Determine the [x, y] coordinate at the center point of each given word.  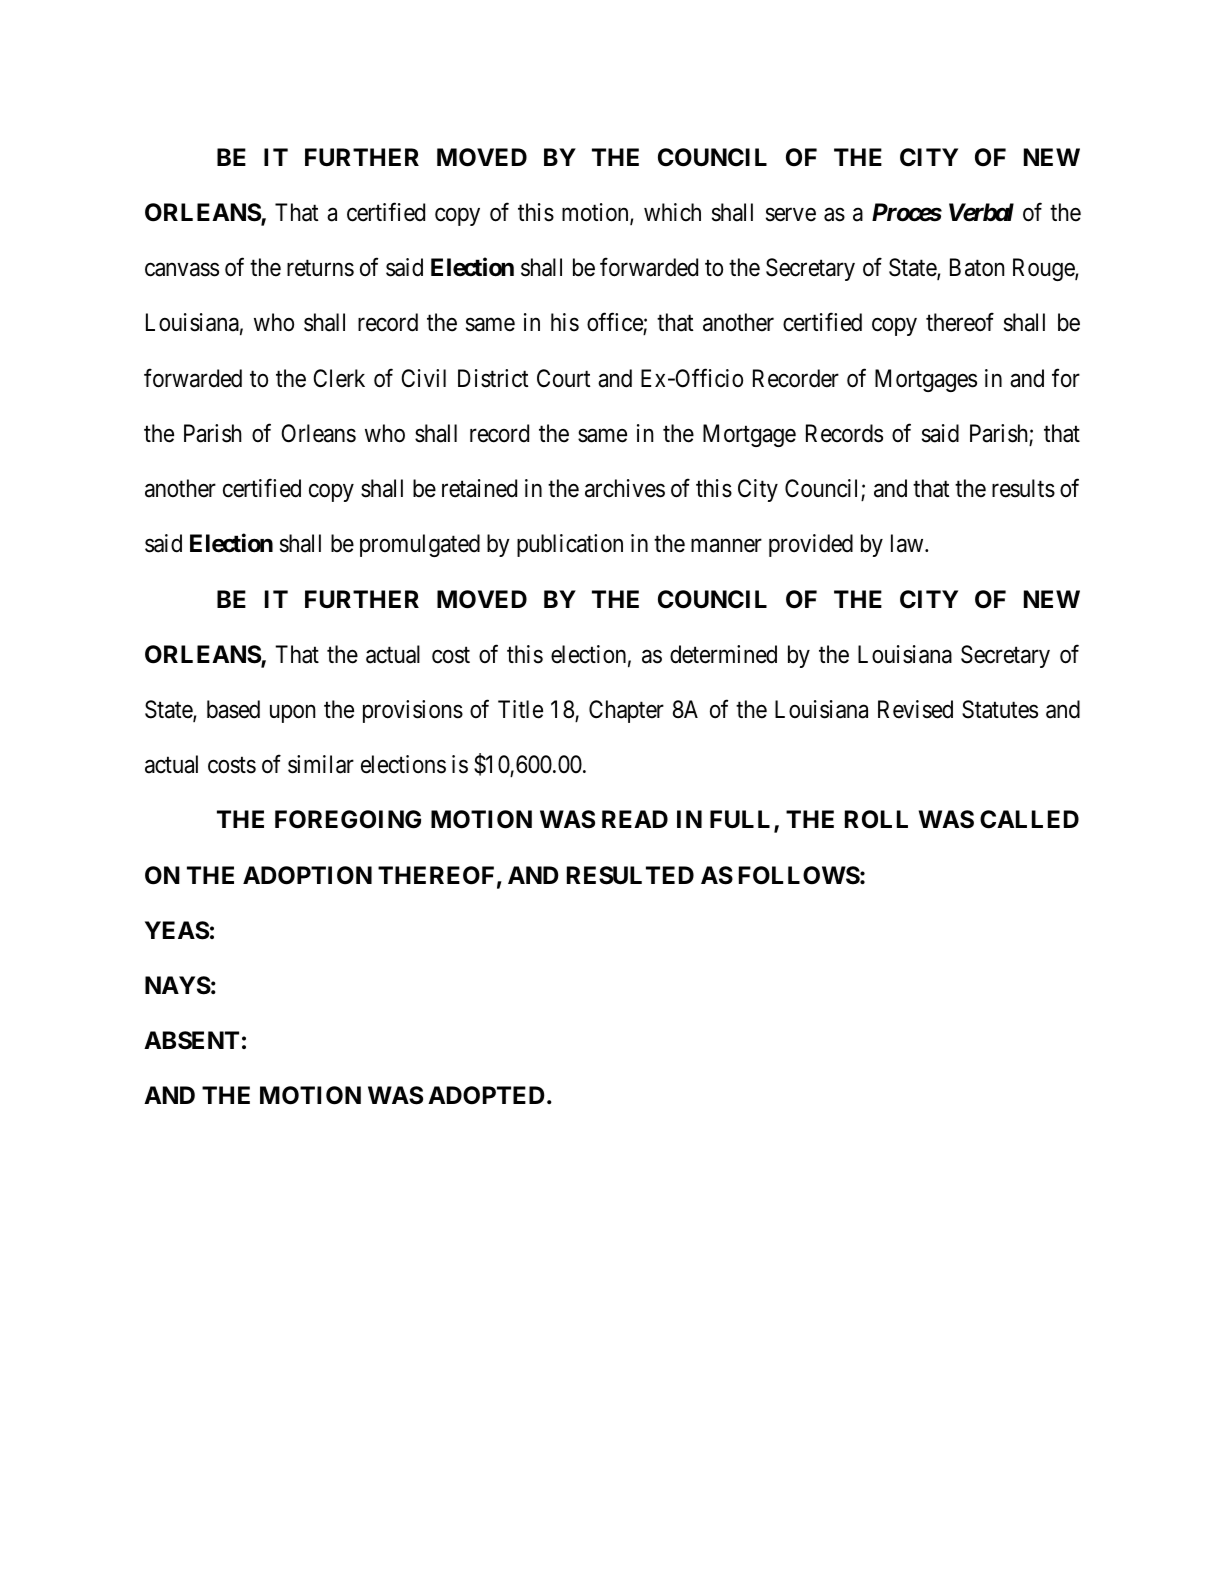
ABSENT [191, 1040]
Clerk [339, 378]
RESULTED [630, 875]
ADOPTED [486, 1095]
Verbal [981, 212]
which [672, 212]
